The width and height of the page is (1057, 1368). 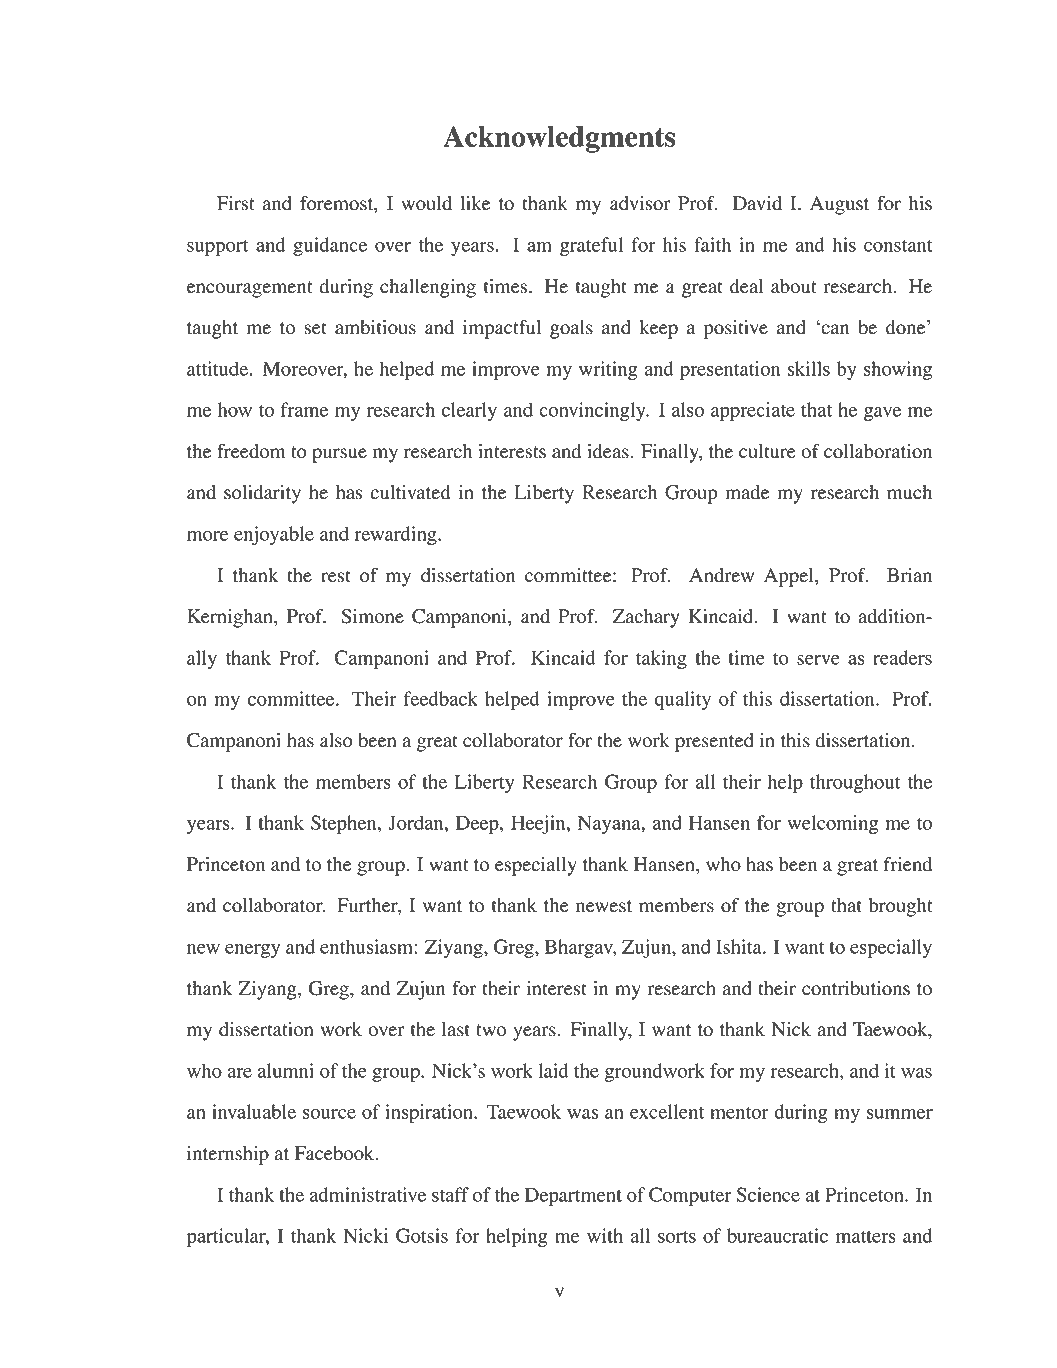 I want to click on newest, so click(x=604, y=906).
